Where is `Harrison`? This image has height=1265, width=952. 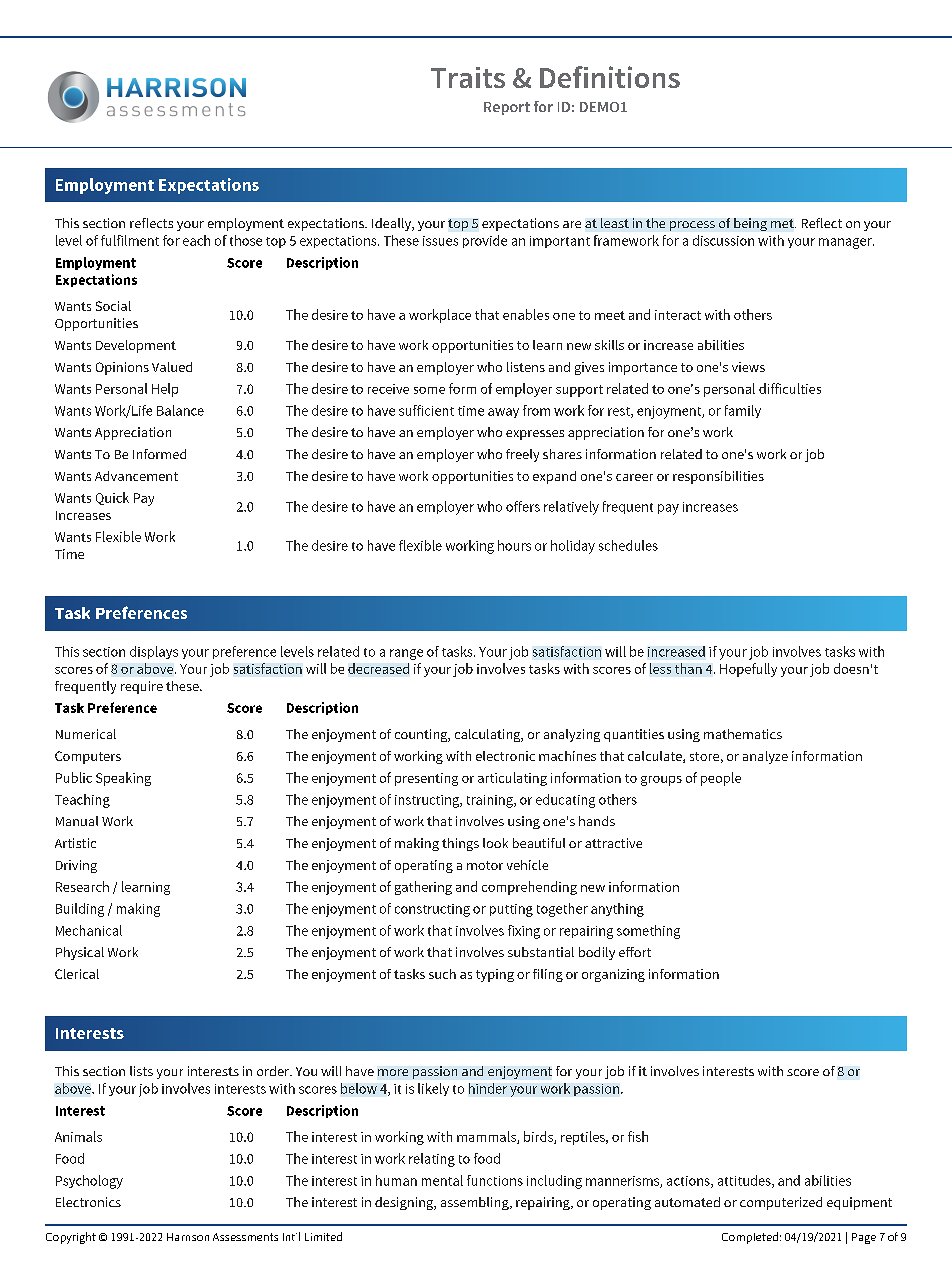 Harrison is located at coordinates (188, 1237).
